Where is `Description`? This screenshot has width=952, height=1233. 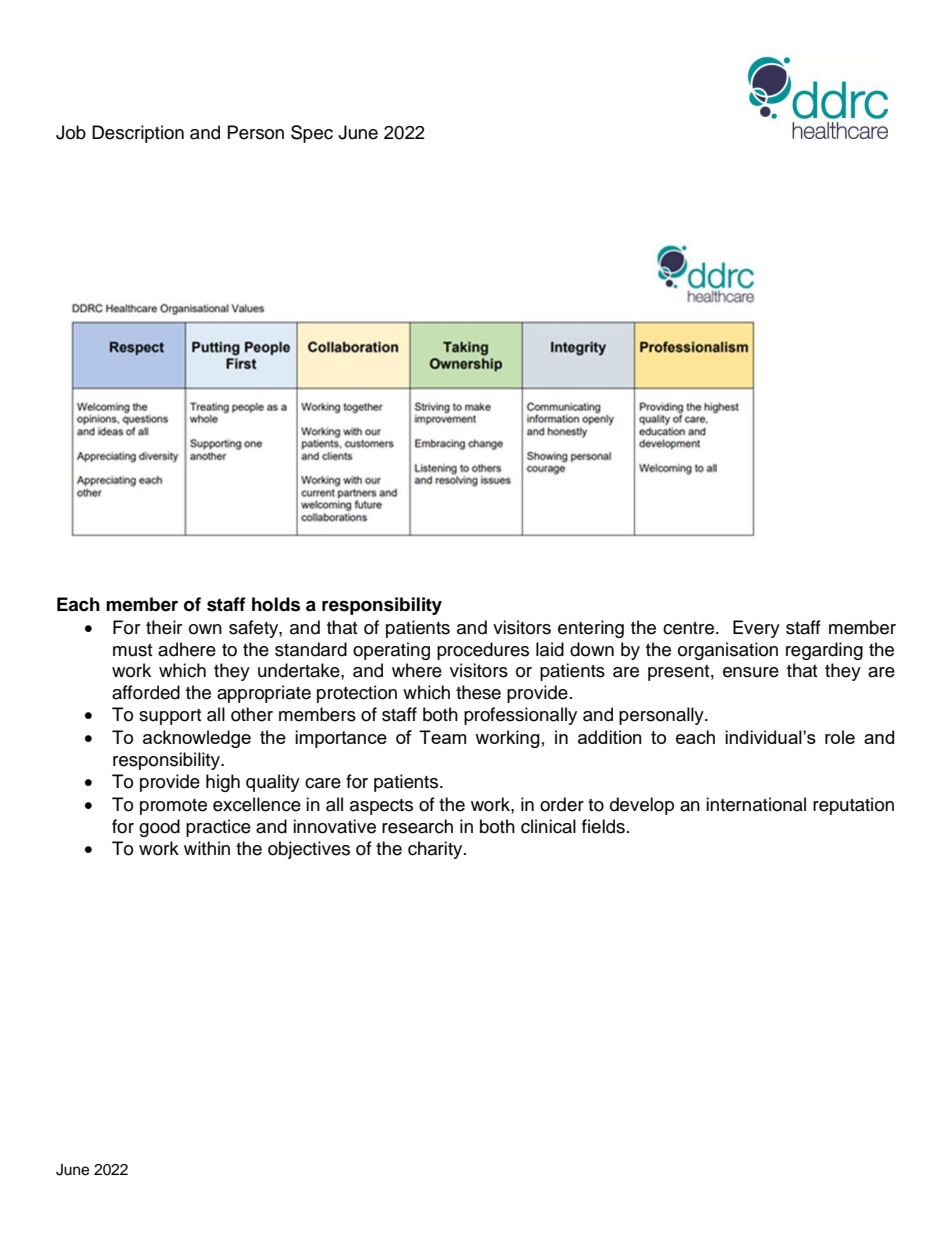 Description is located at coordinates (138, 134).
